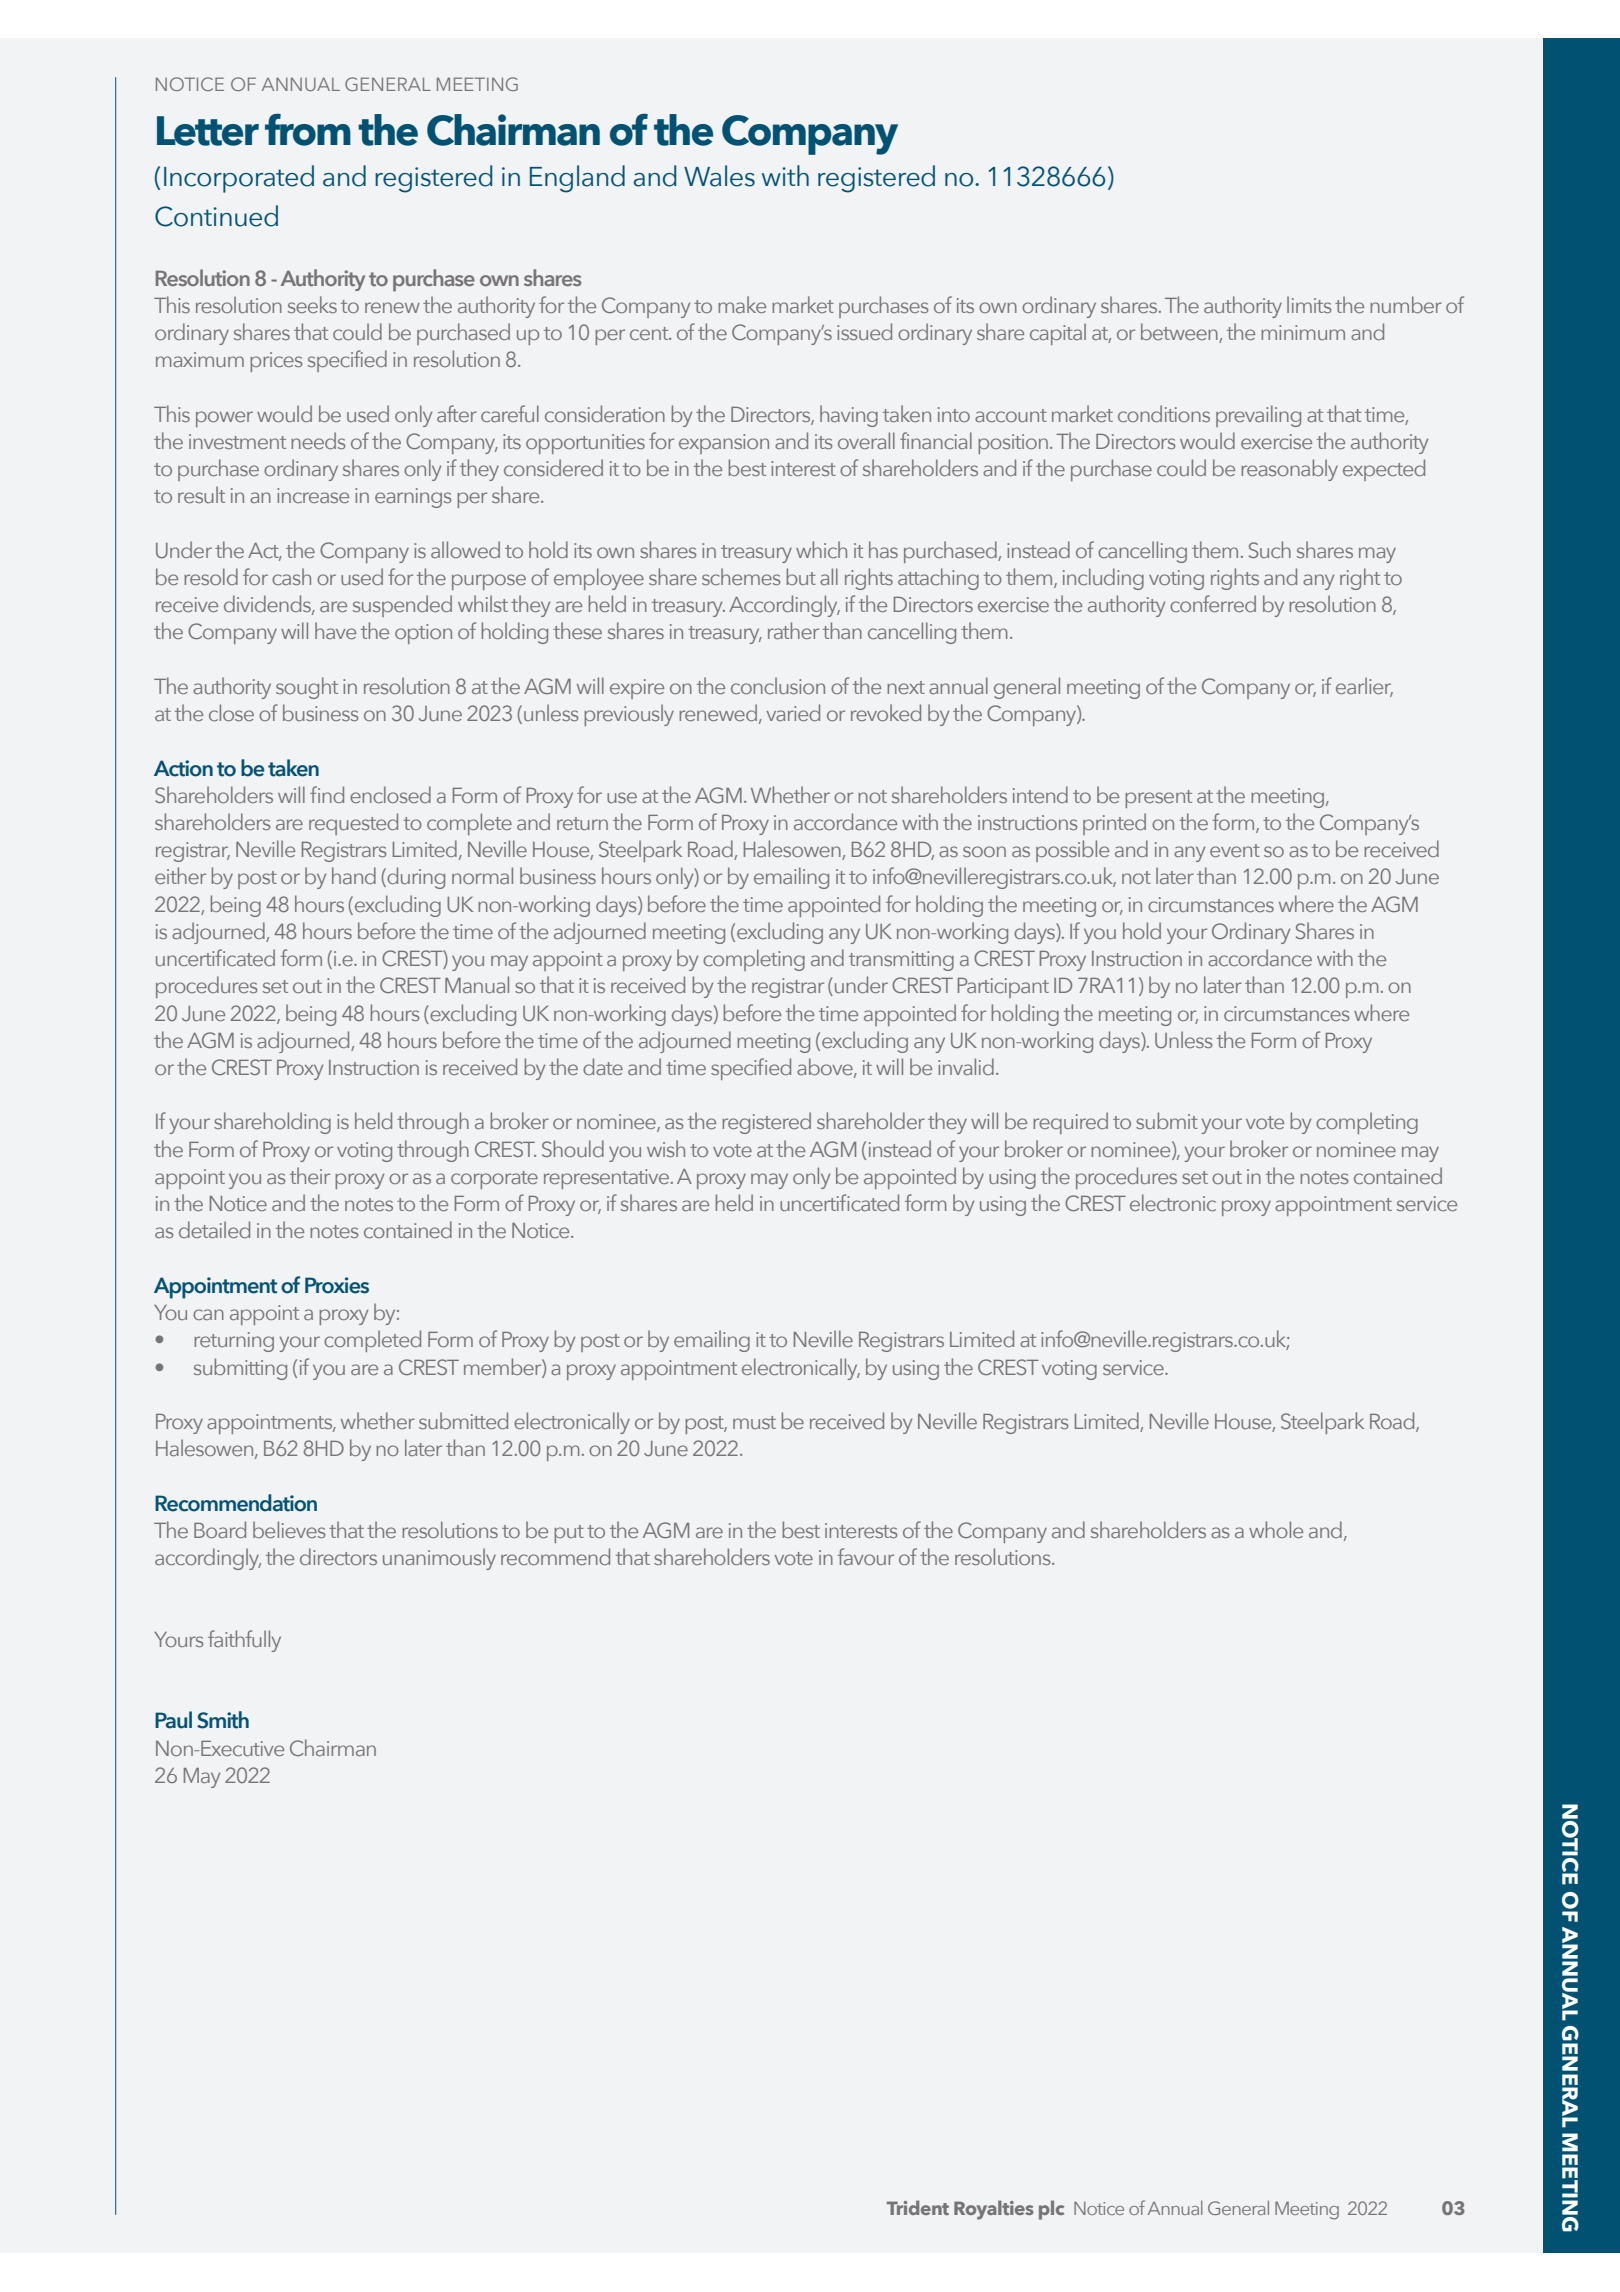  I want to click on from, so click(308, 129).
